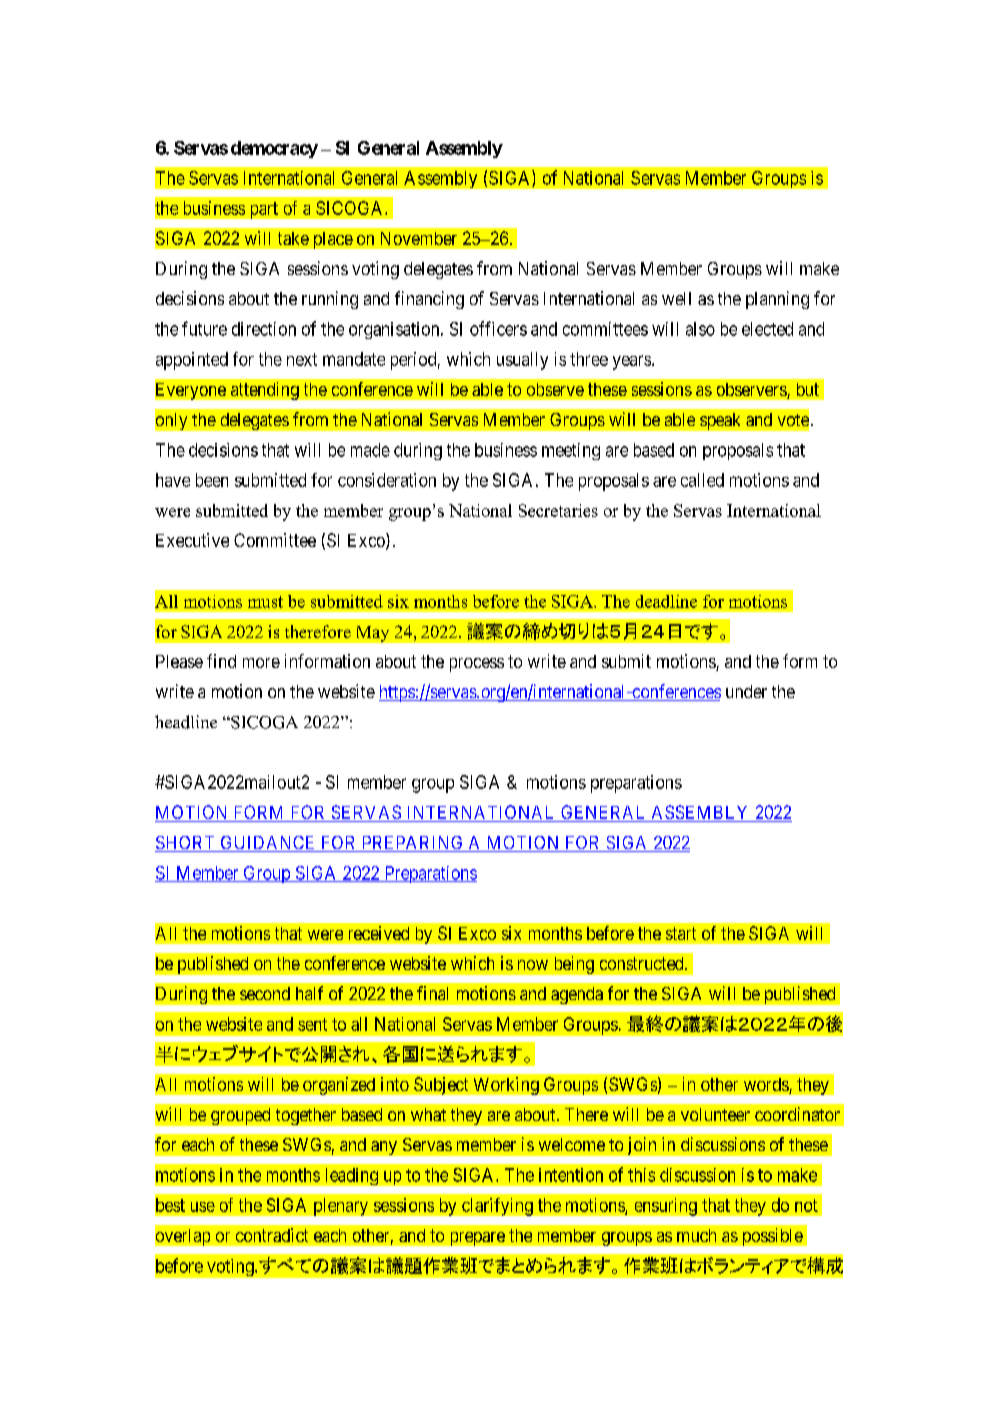 The image size is (999, 1413). Describe the element at coordinates (261, 663) in the screenshot. I see `more` at that location.
